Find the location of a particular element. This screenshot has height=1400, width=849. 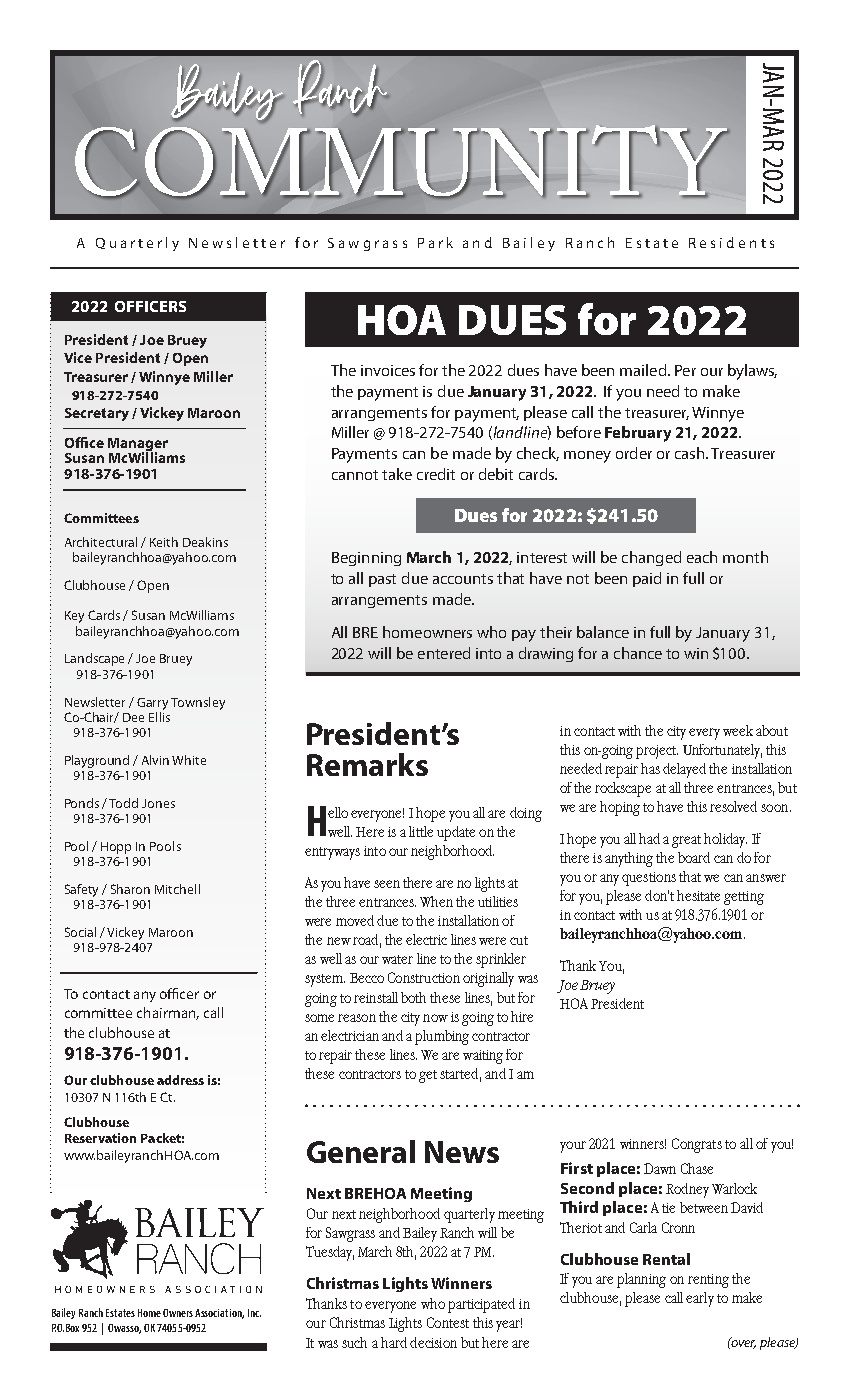

Congrats is located at coordinates (697, 1145).
